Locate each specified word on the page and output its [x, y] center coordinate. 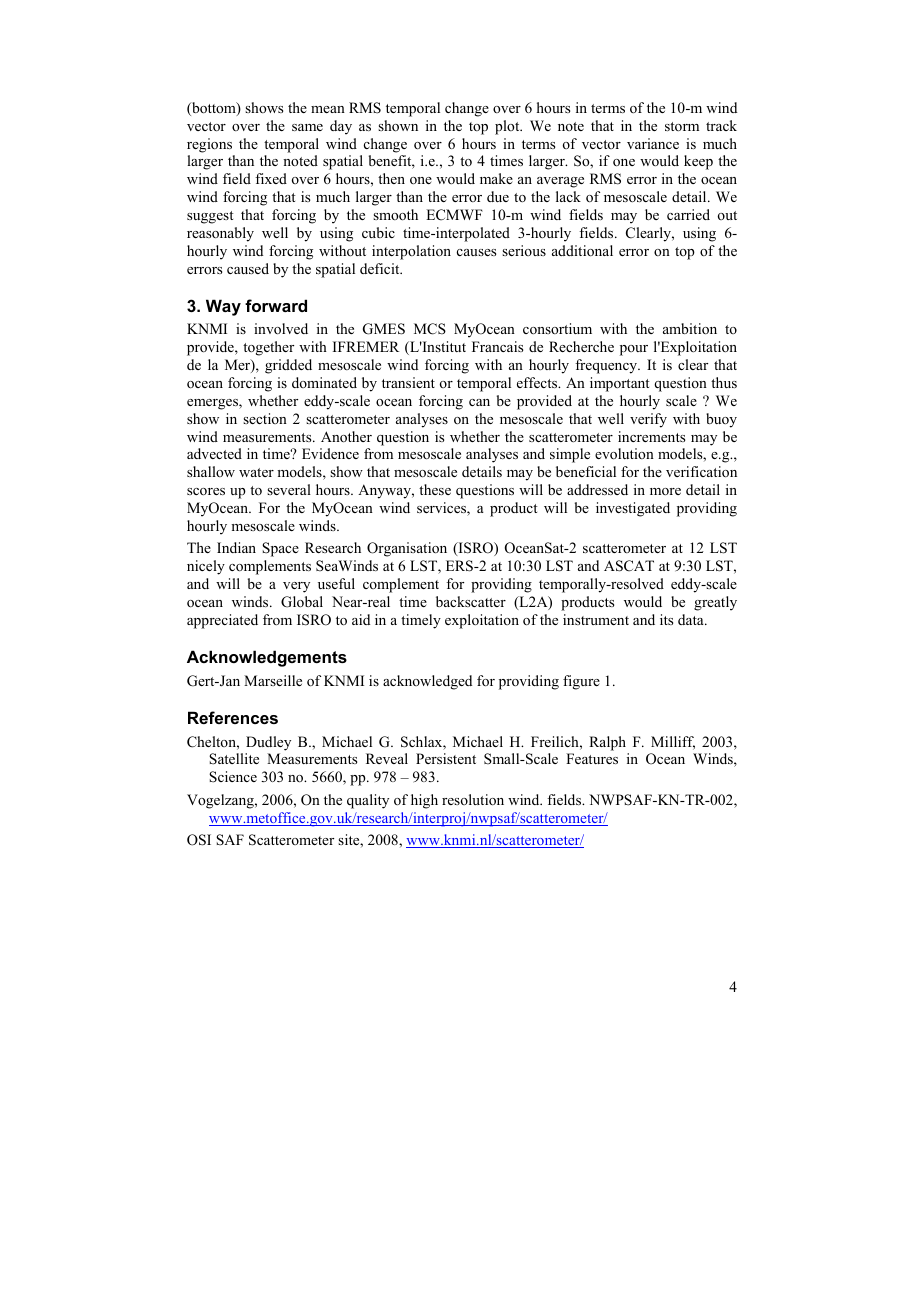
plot [508, 127]
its [666, 619]
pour [634, 350]
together [268, 348]
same [307, 127]
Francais [497, 346]
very [296, 587]
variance [653, 143]
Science [233, 777]
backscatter [471, 601]
